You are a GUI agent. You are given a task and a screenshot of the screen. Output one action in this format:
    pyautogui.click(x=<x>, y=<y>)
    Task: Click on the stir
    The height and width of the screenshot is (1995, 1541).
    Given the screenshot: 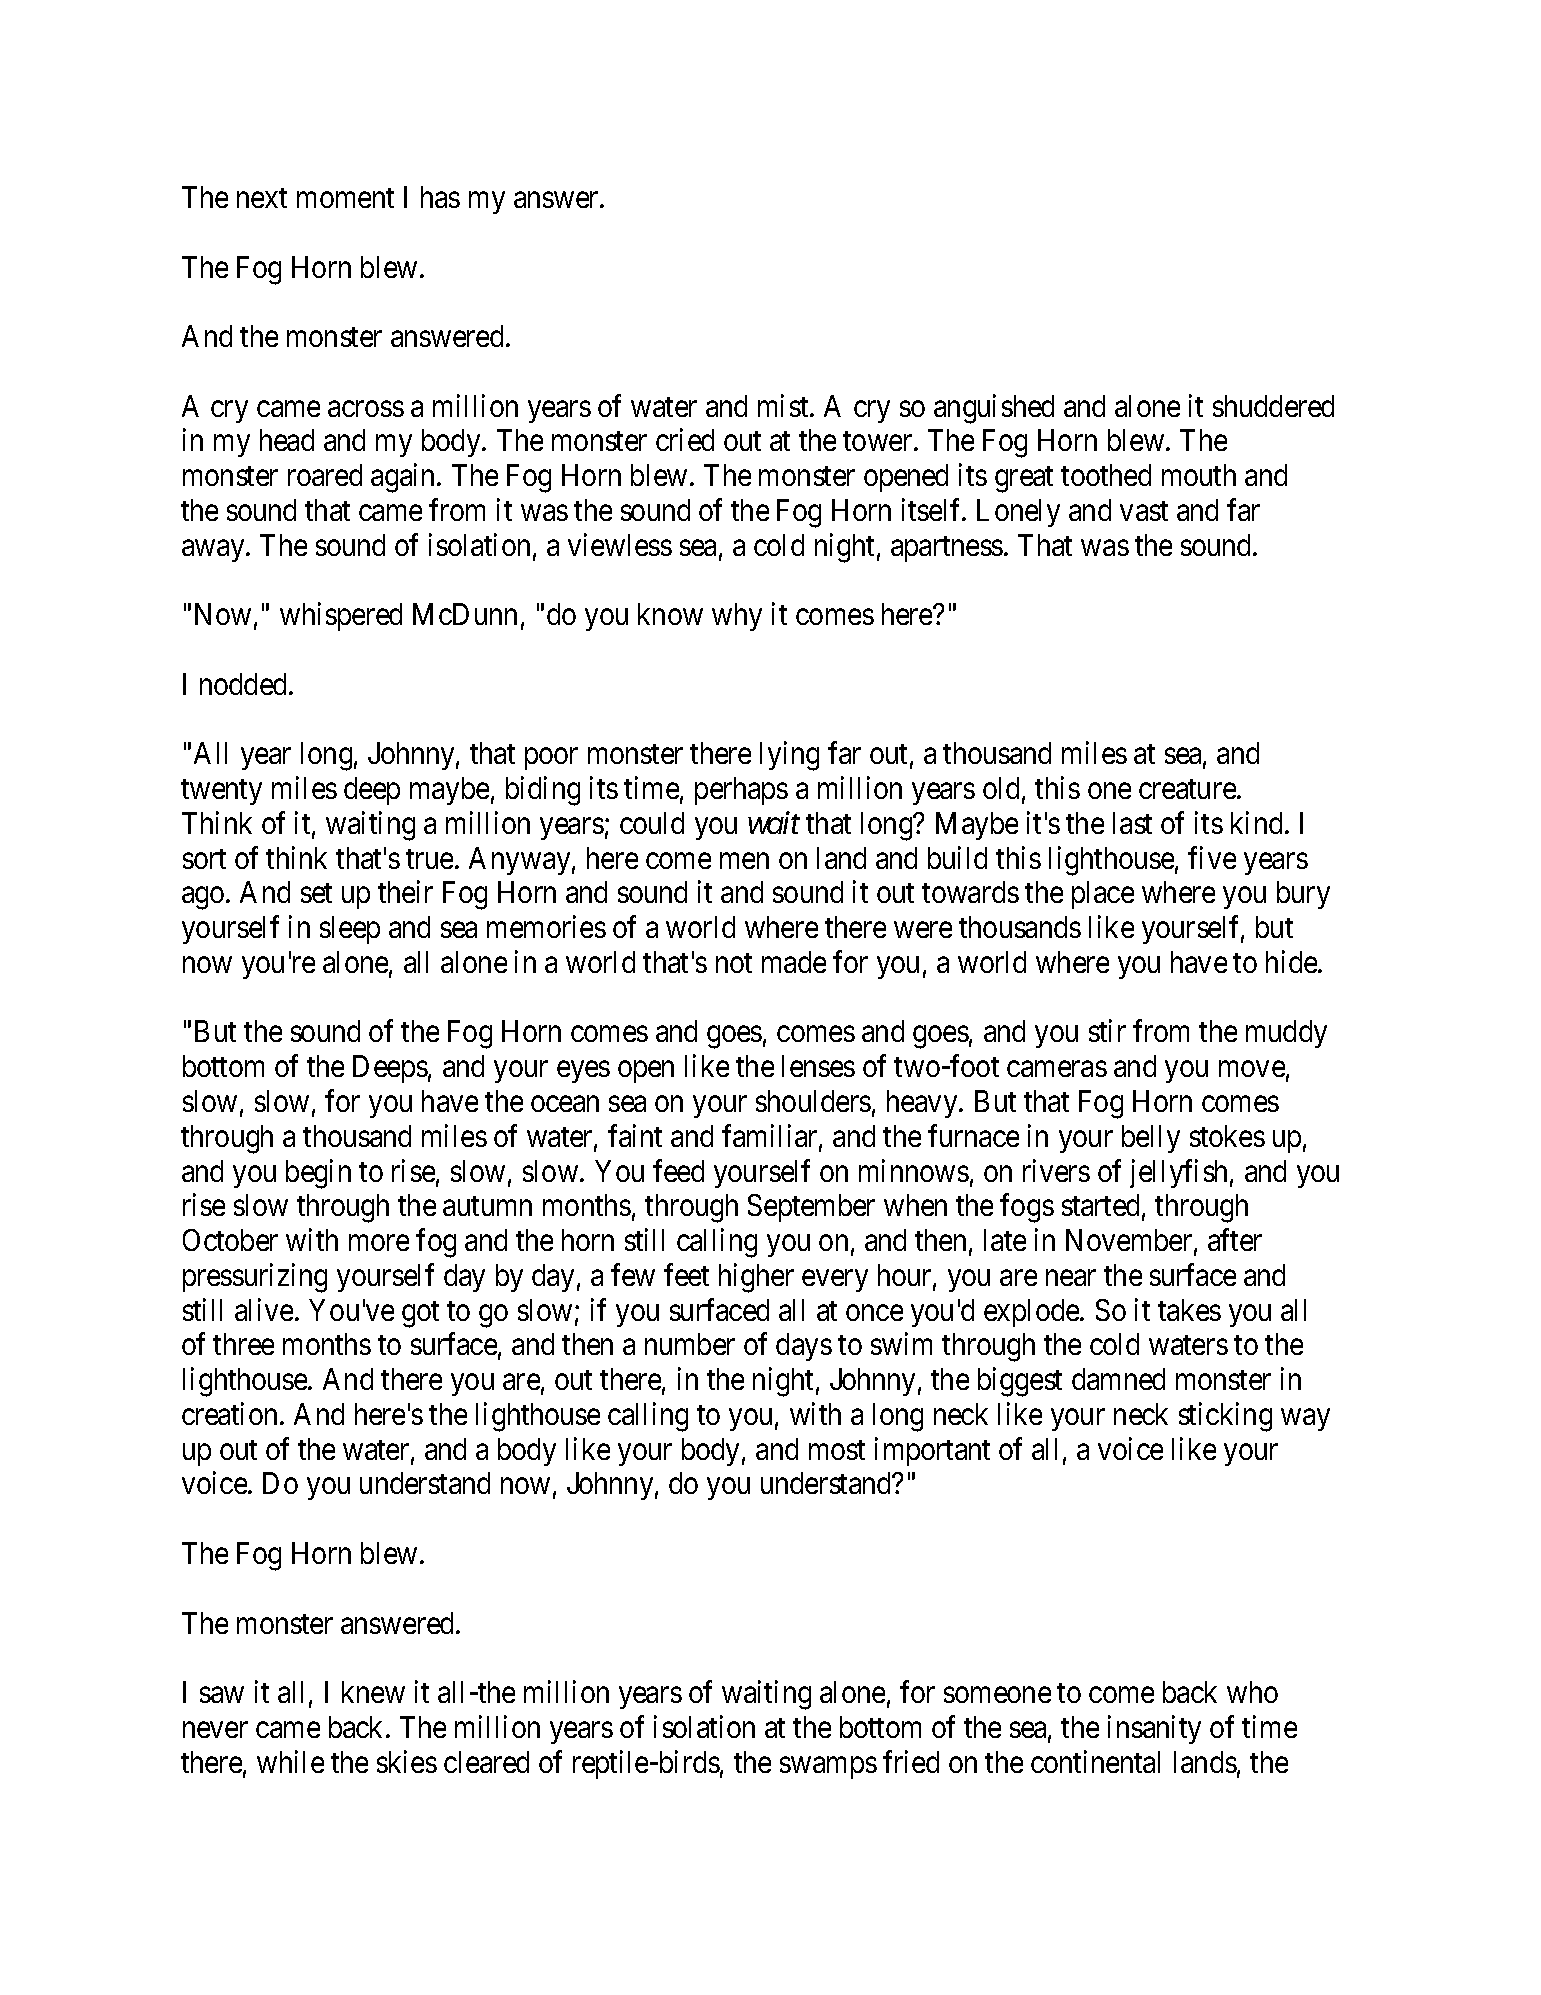 What is the action you would take?
    pyautogui.click(x=1107, y=1031)
